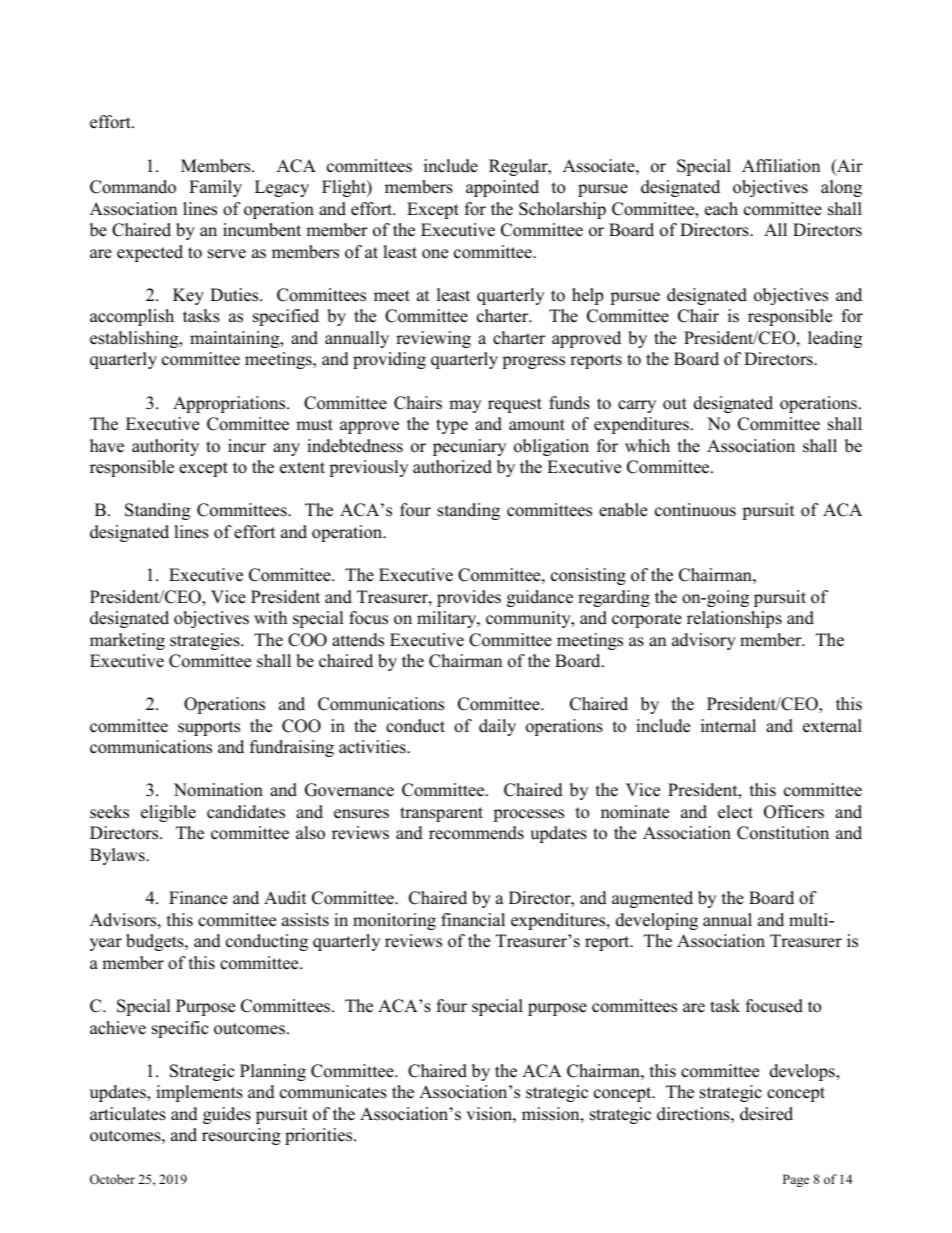  I want to click on each, so click(721, 209).
